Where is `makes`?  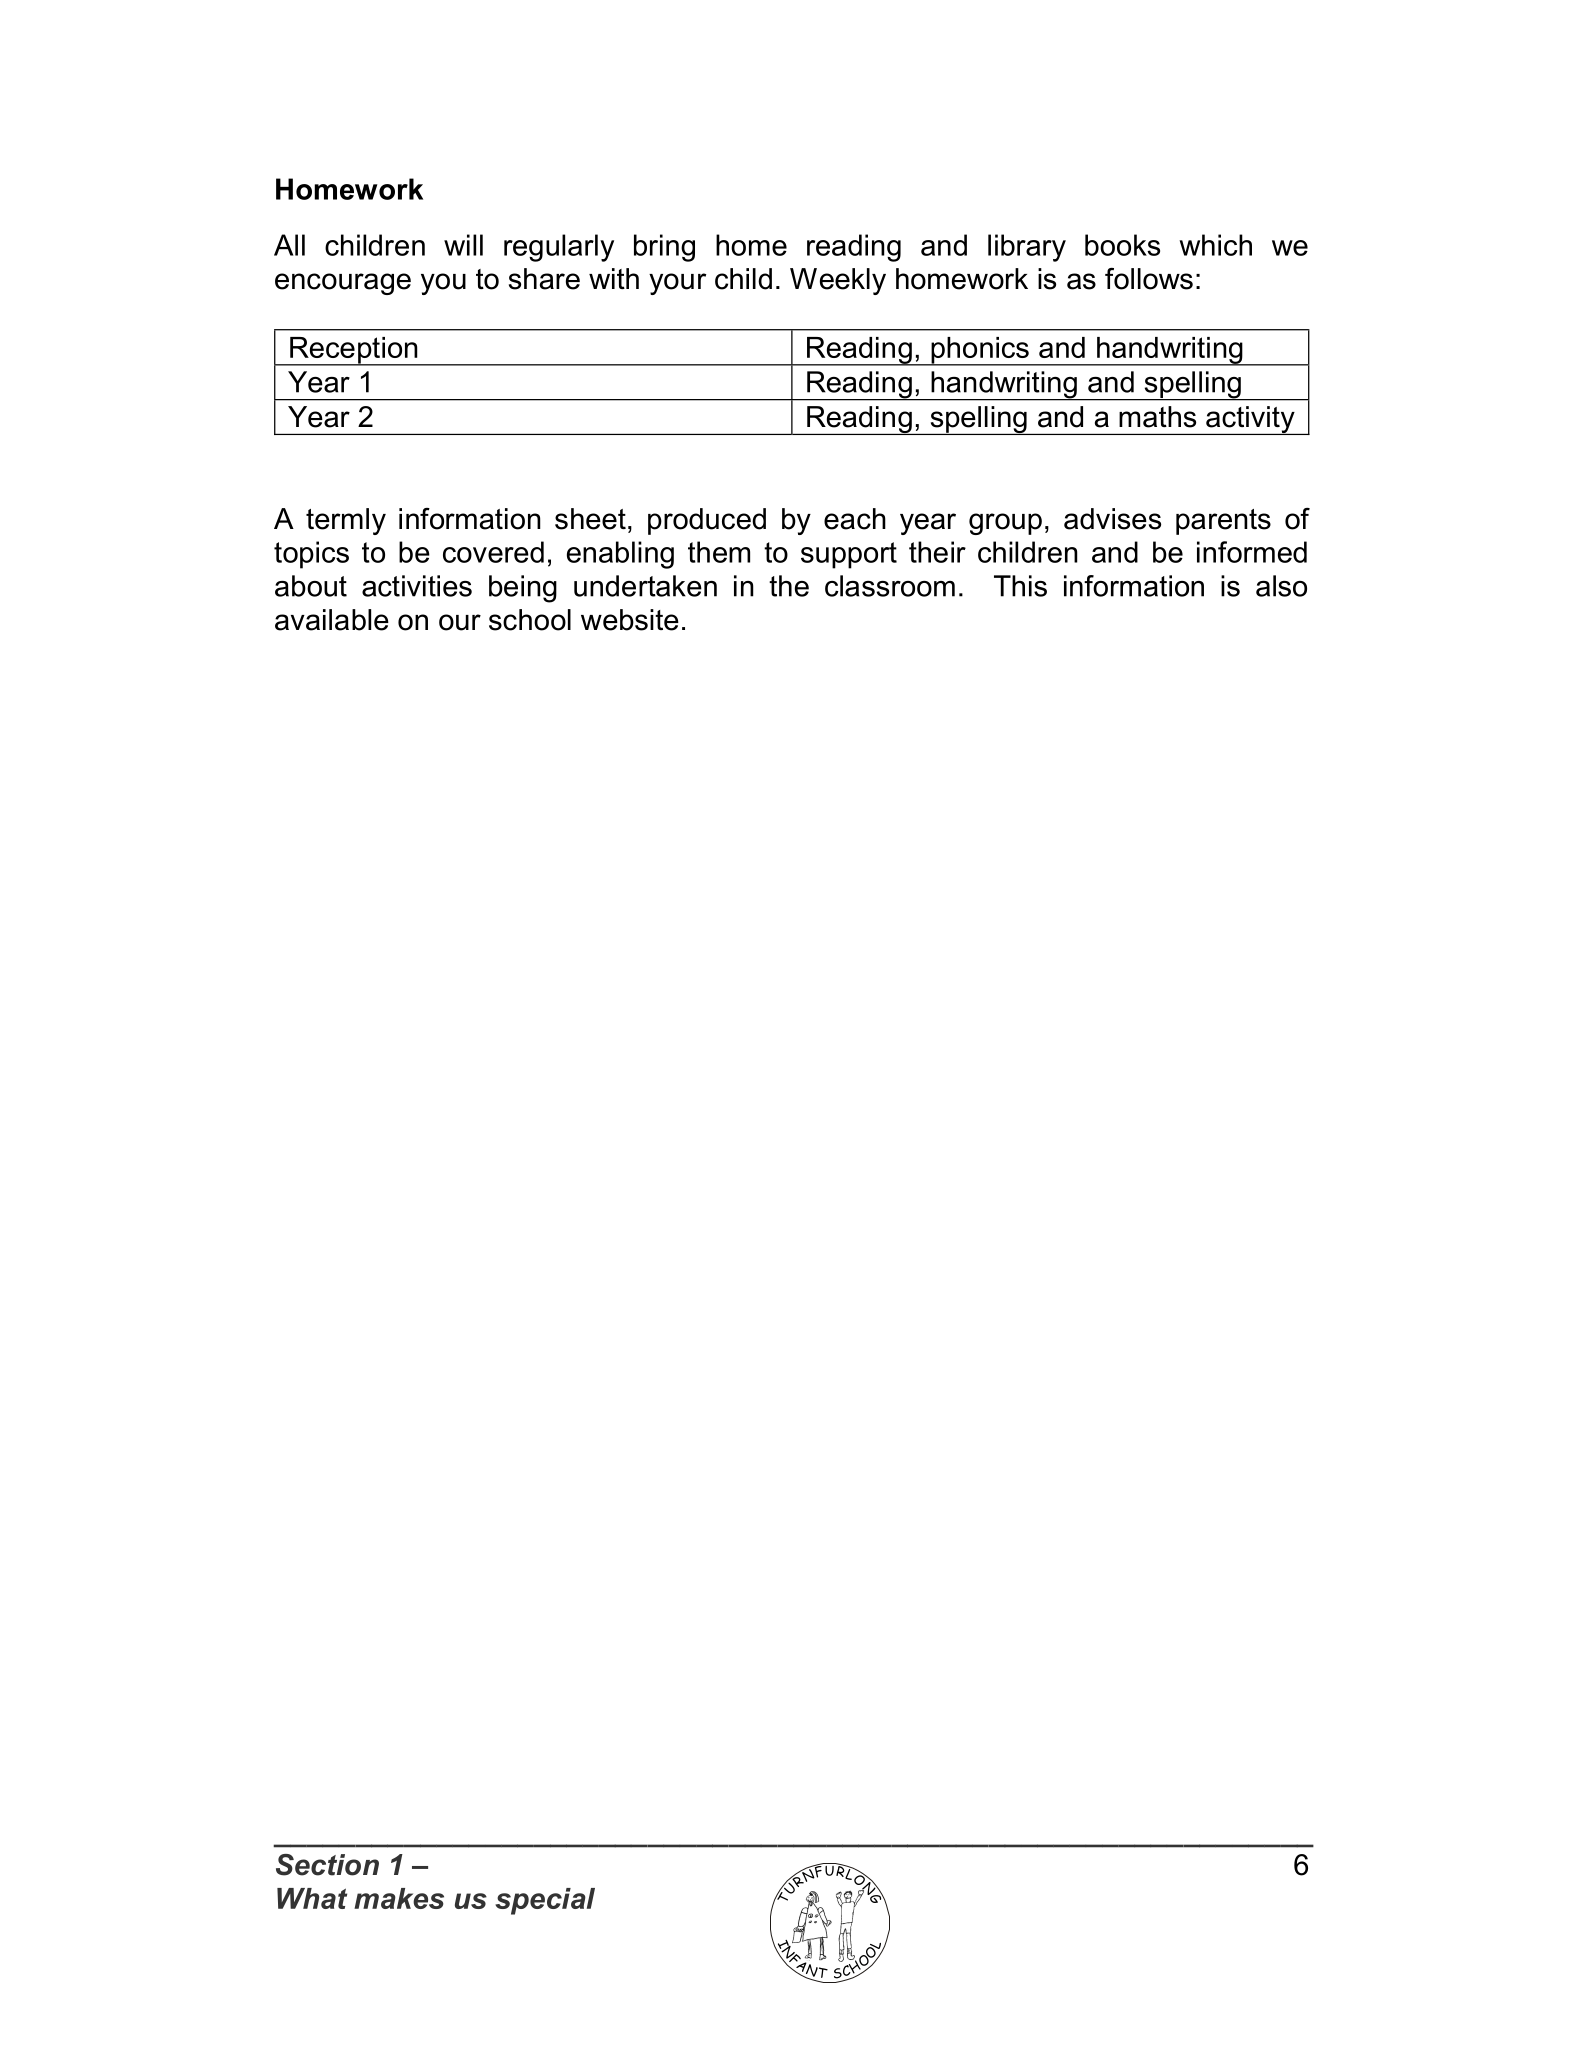 makes is located at coordinates (399, 1898).
